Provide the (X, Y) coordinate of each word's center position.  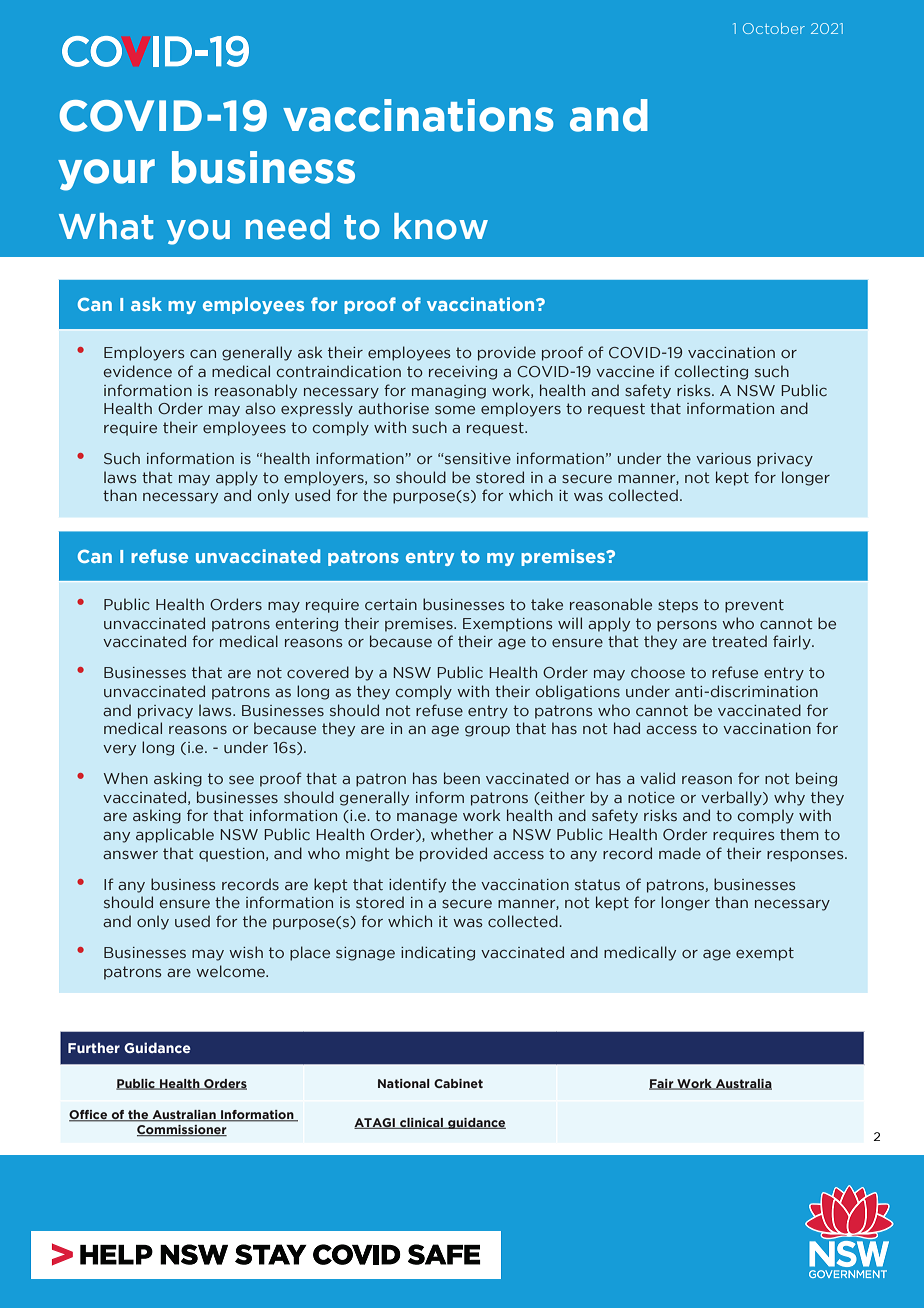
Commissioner (182, 1131)
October (774, 28)
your (106, 175)
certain (391, 605)
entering (307, 625)
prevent (754, 606)
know (441, 226)
